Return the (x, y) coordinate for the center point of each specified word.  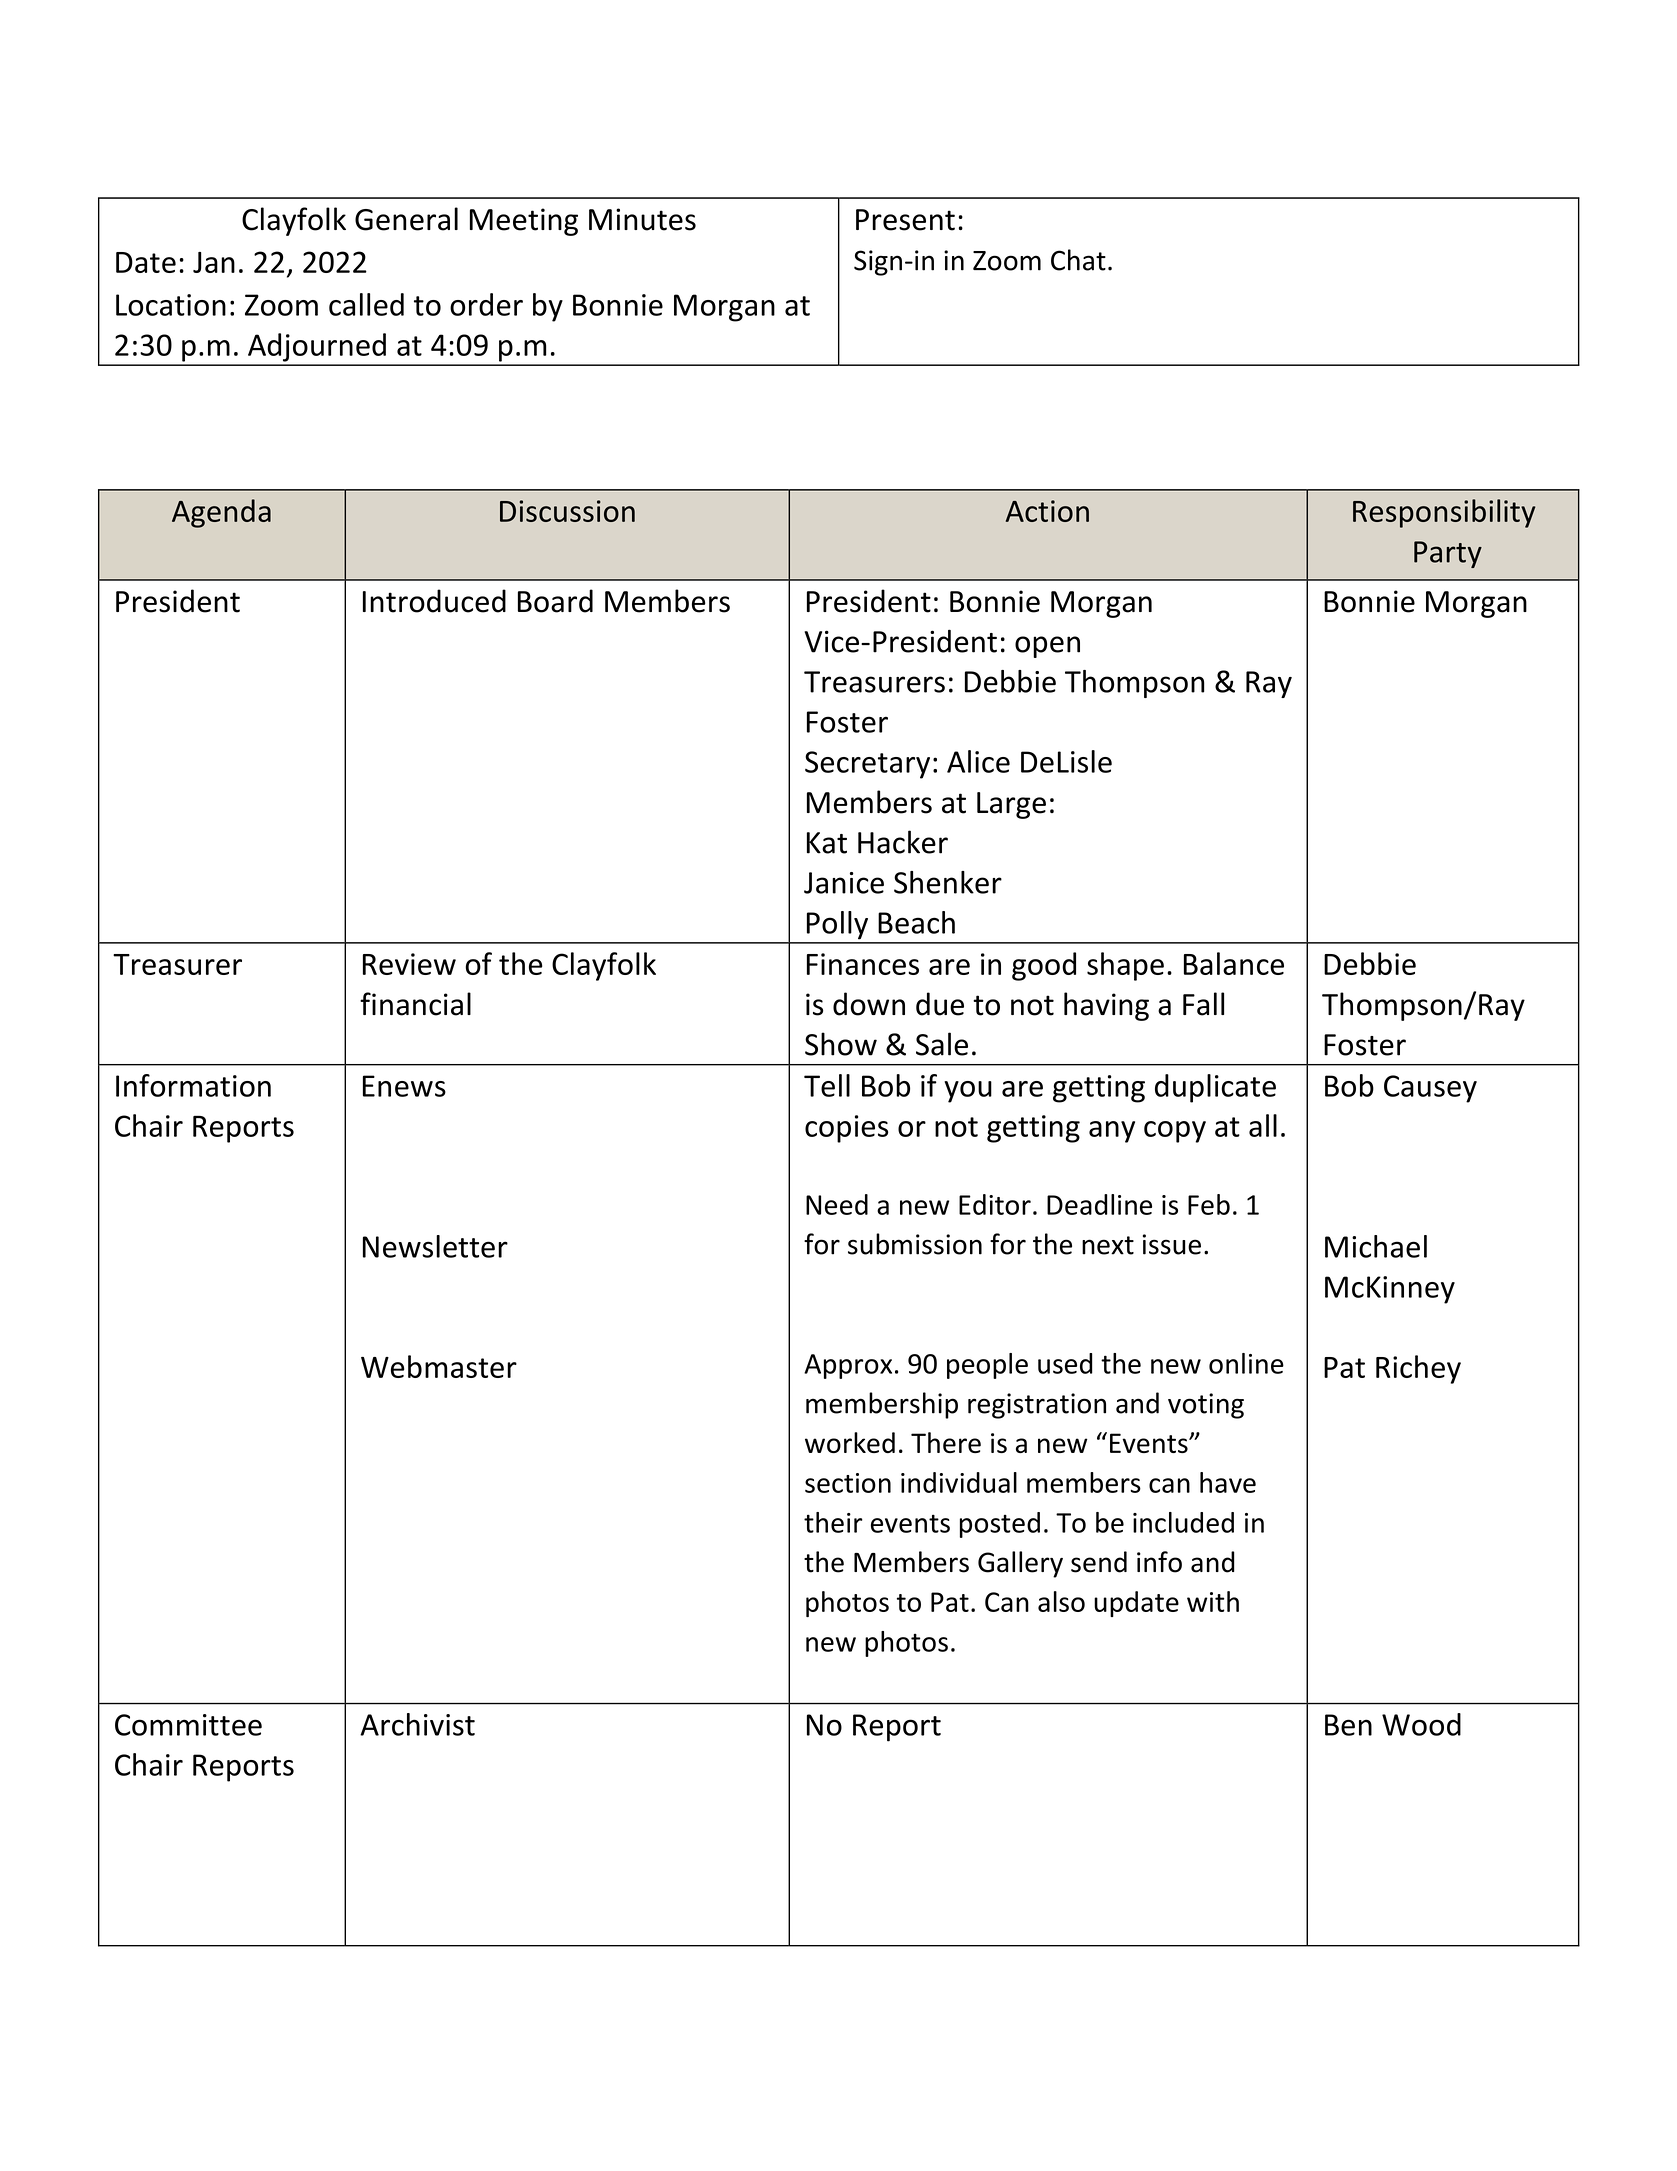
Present (905, 220)
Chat (1078, 260)
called (366, 304)
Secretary (867, 765)
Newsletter (435, 1246)
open (1047, 647)
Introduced (434, 601)
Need (837, 1204)
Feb (1209, 1204)
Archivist (417, 1724)
